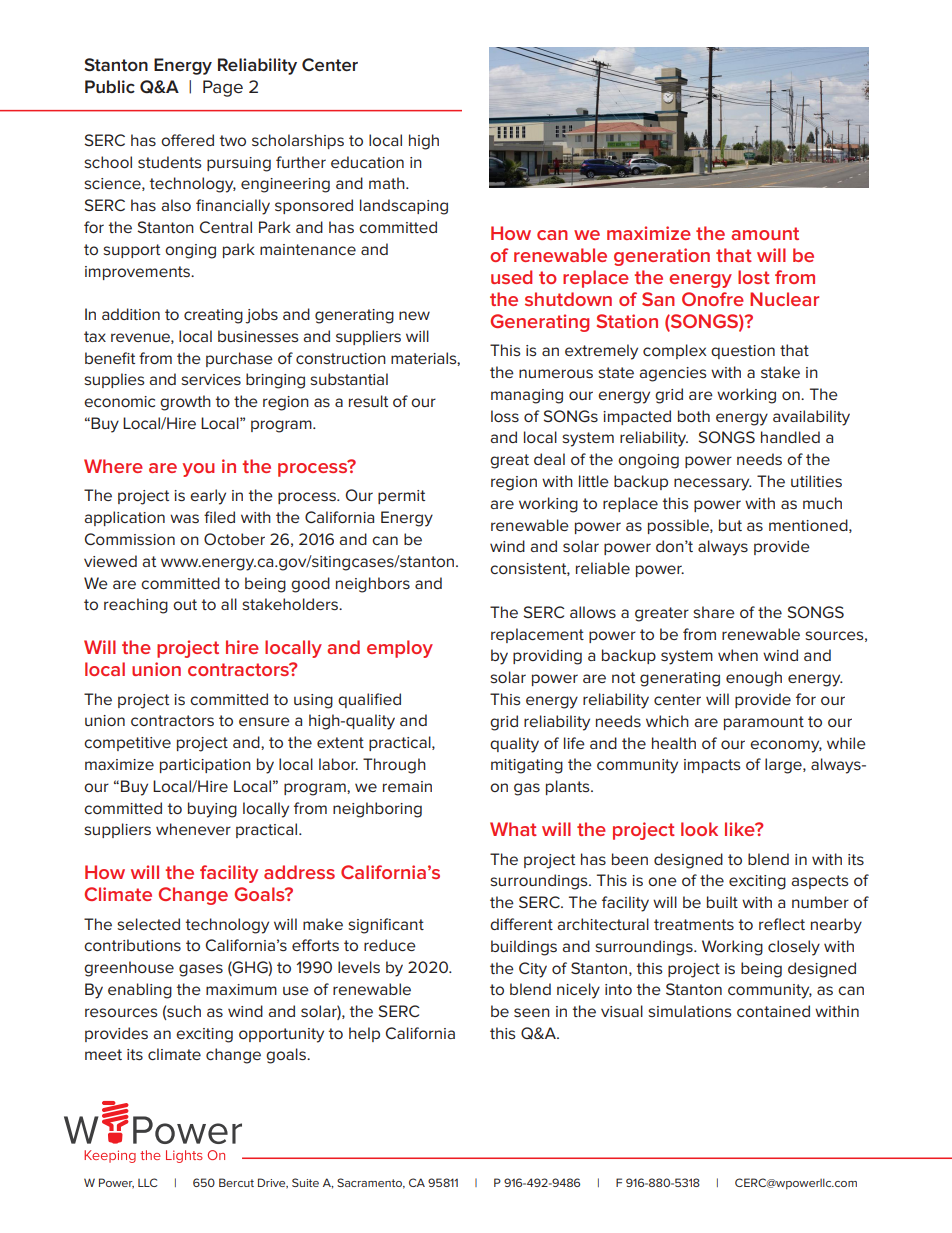 The height and width of the screenshot is (1233, 952). I want to click on Suite, so click(305, 1182).
